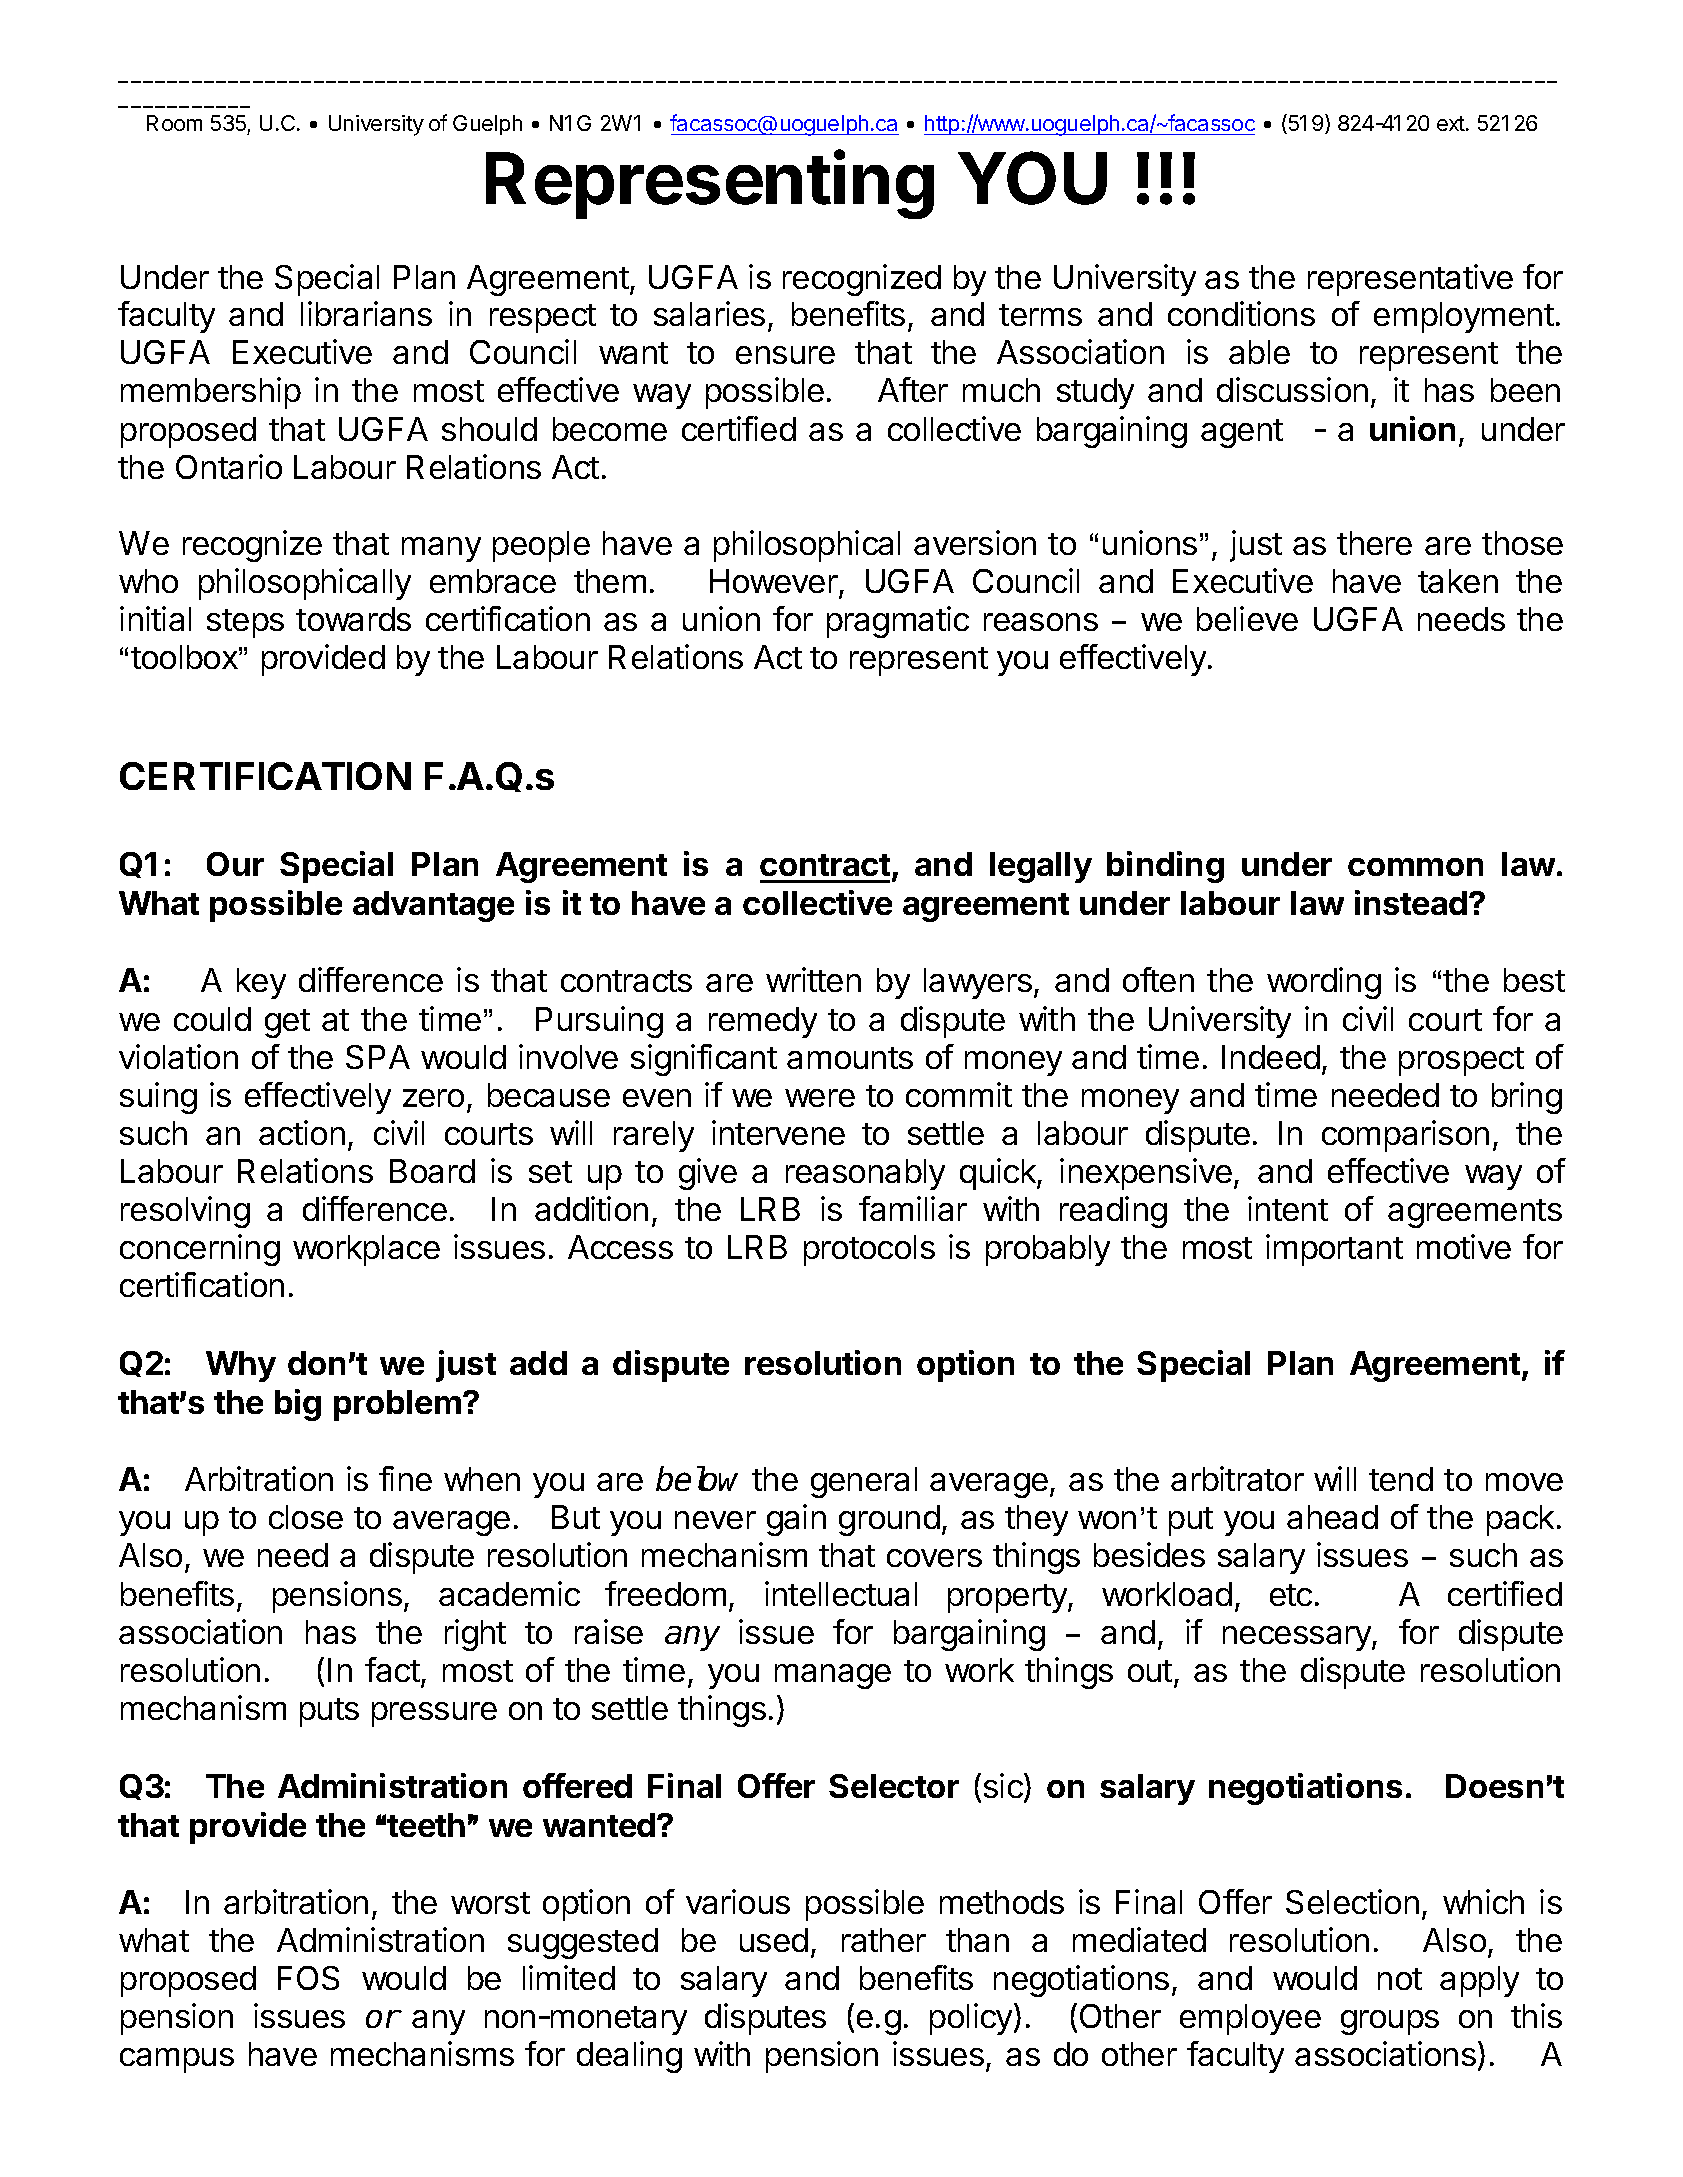  Describe the element at coordinates (774, 1940) in the screenshot. I see `used` at that location.
